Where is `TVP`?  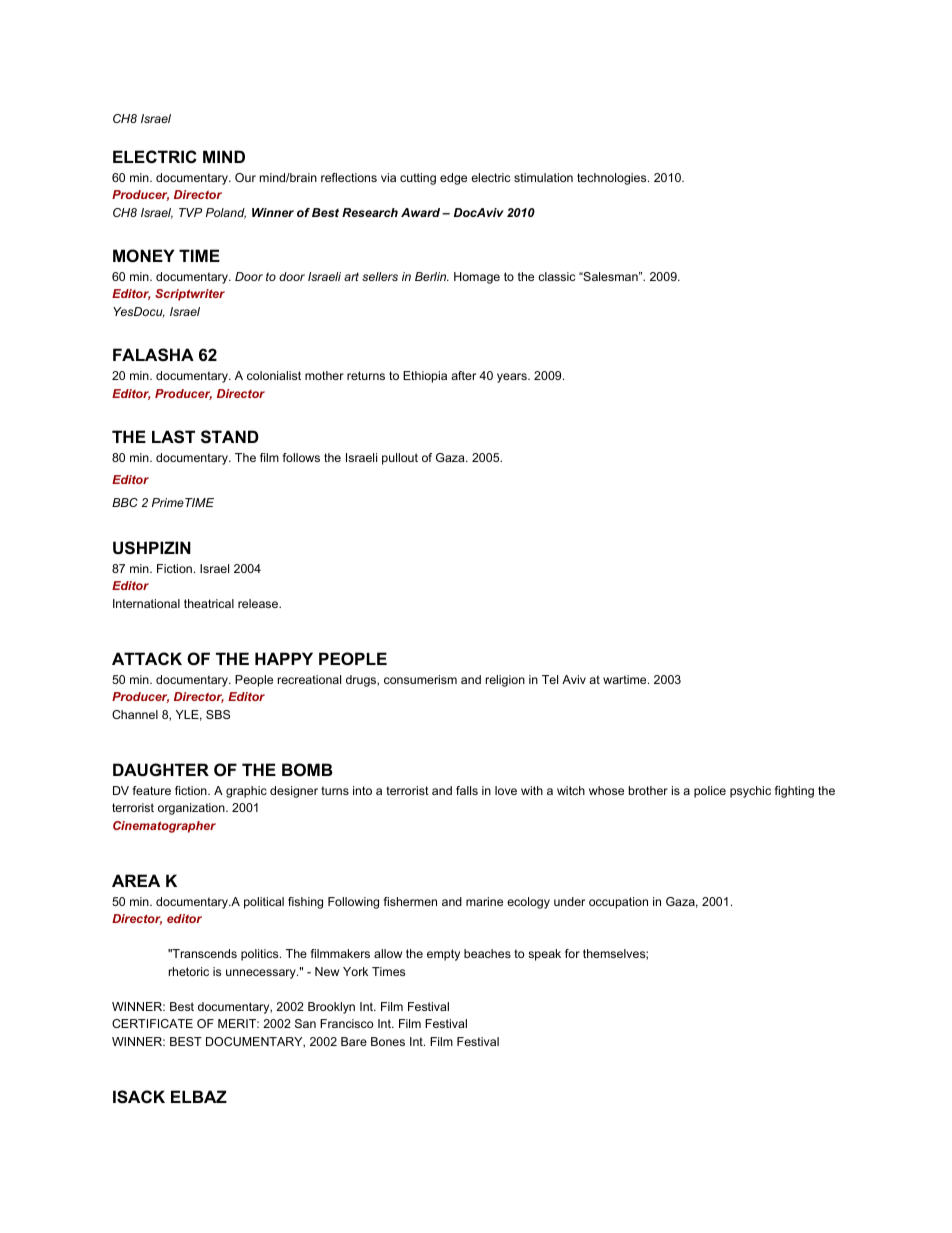 TVP is located at coordinates (190, 212).
